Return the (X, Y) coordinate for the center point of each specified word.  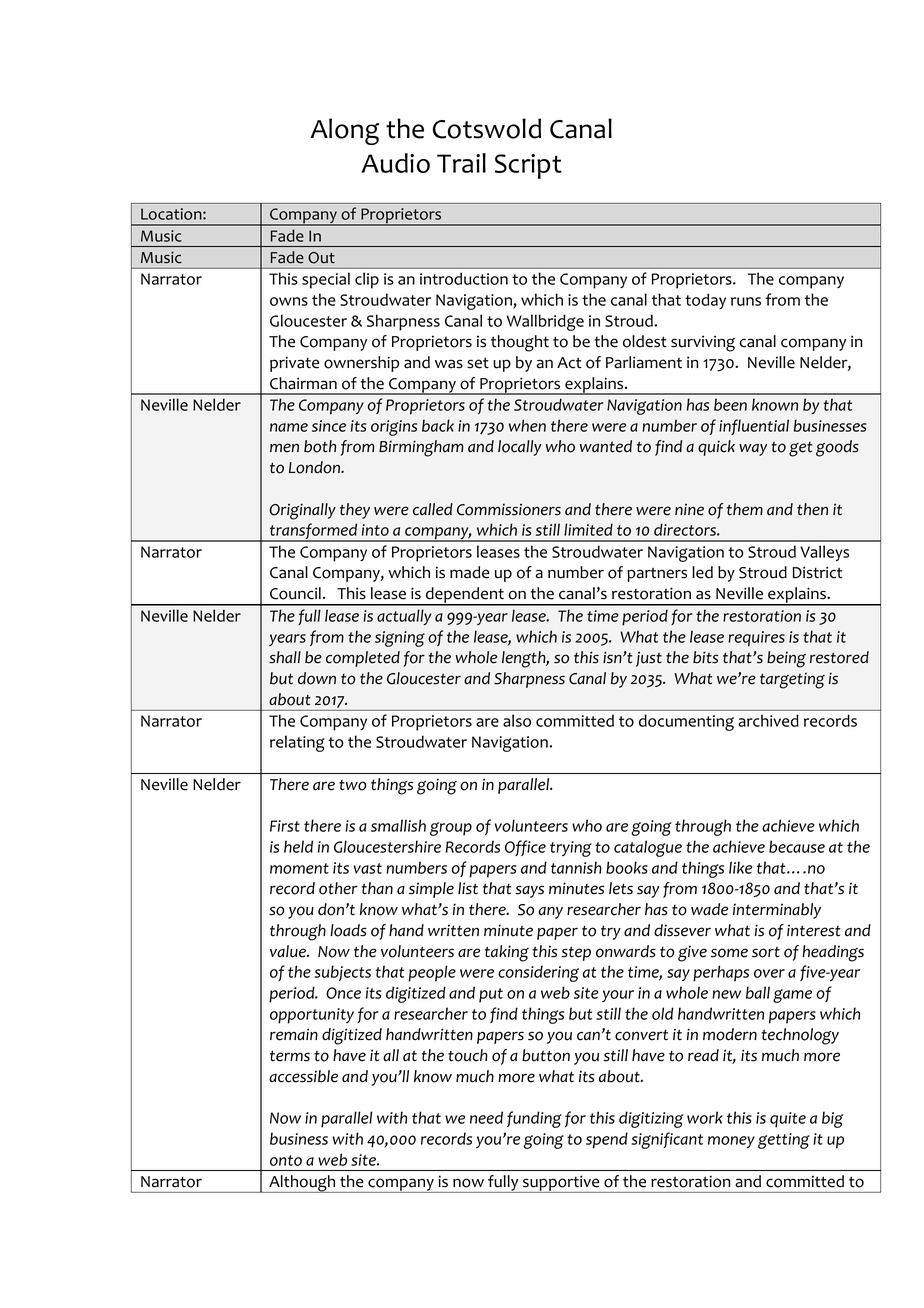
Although (302, 1184)
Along (344, 131)
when (527, 425)
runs (746, 301)
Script (528, 166)
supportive (561, 1184)
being (786, 659)
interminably (777, 911)
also (517, 720)
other (338, 888)
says (529, 891)
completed (363, 659)
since (329, 426)
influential (754, 427)
